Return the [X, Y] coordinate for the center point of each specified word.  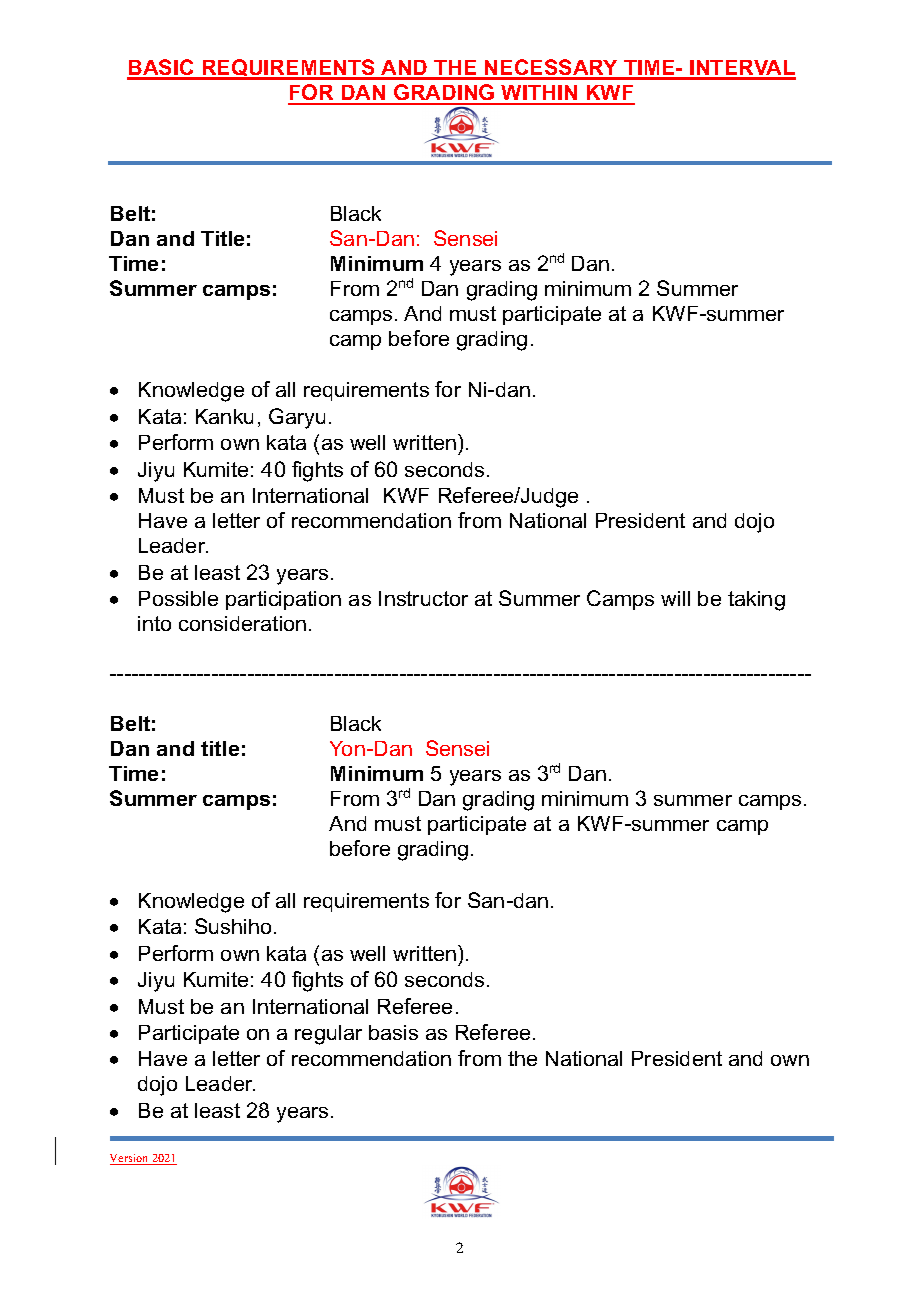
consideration [242, 623]
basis [393, 1032]
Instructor [423, 598]
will [675, 598]
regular [328, 1035]
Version [130, 1159]
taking [756, 601]
